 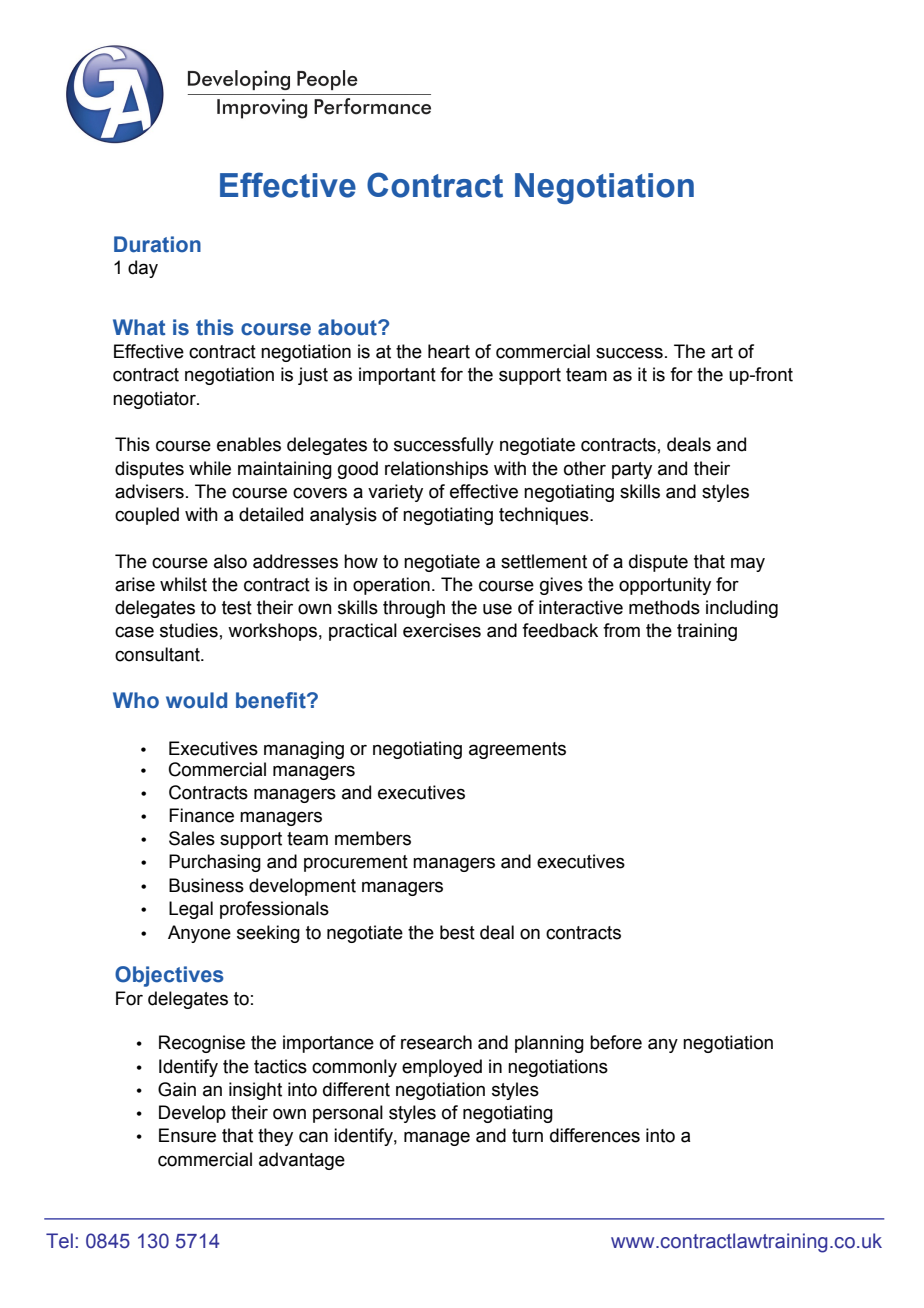 What do you see at coordinates (442, 630) in the screenshot?
I see `exercises` at bounding box center [442, 630].
